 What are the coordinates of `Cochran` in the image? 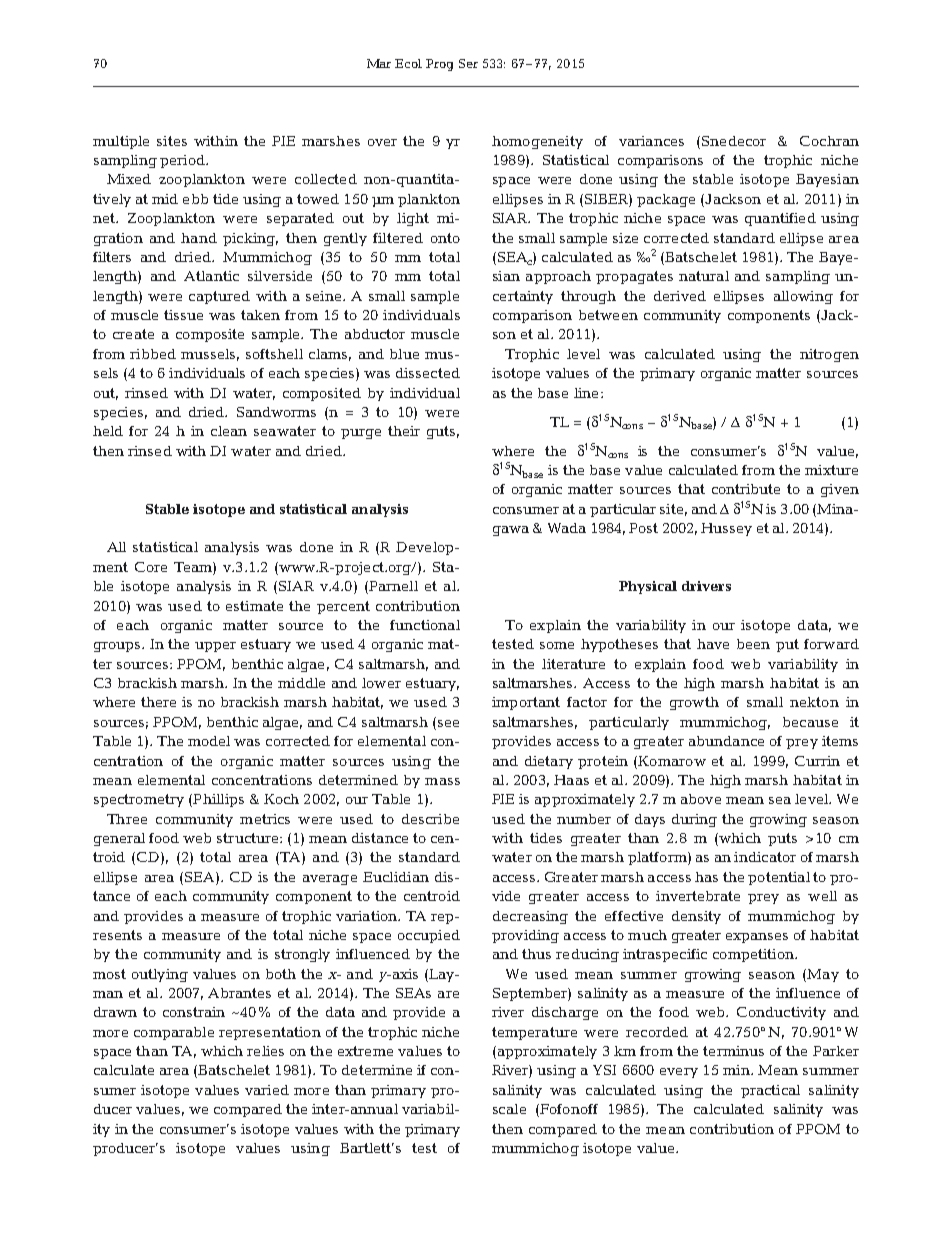 It's located at (829, 141).
